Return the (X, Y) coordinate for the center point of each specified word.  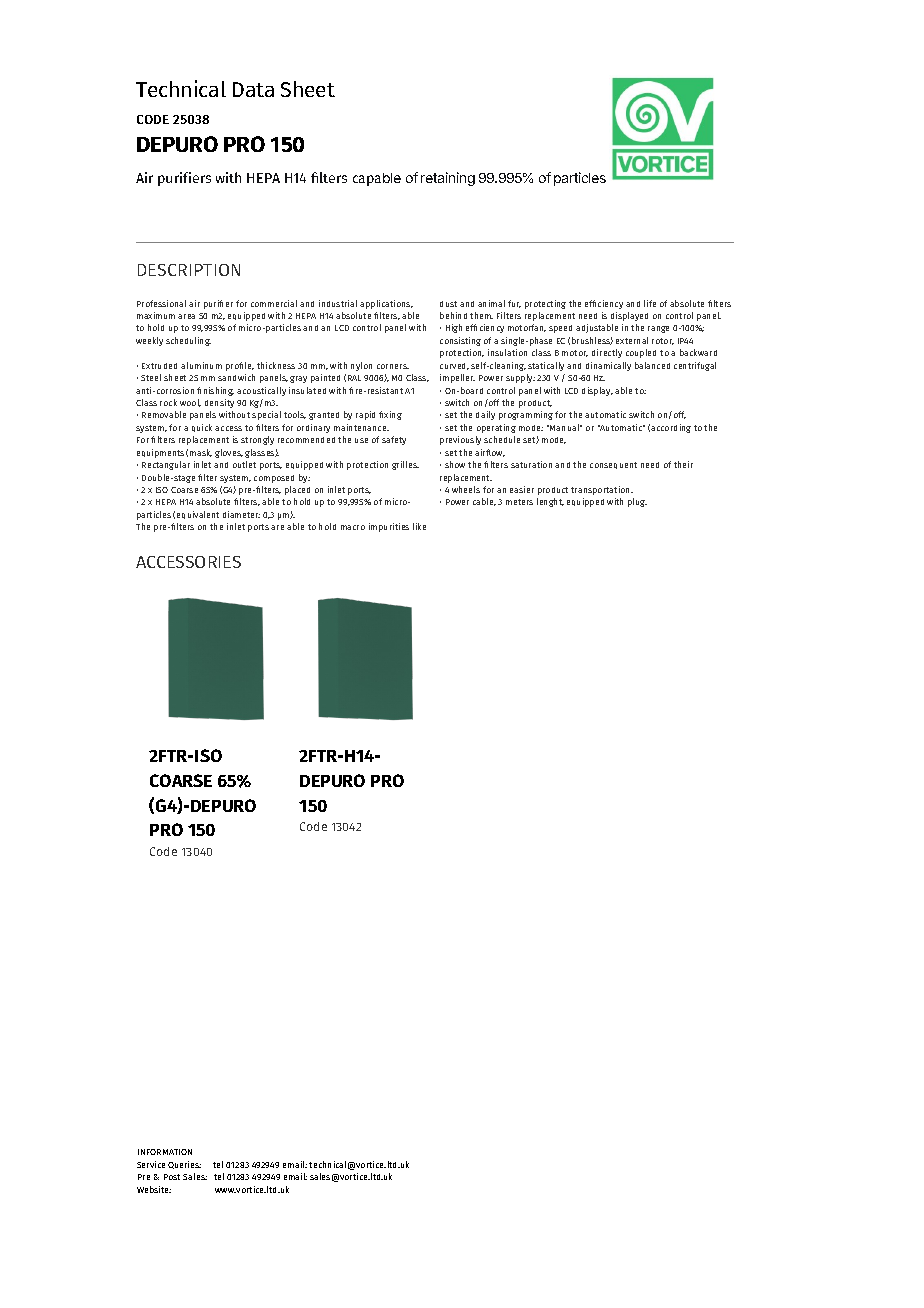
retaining (448, 179)
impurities (389, 527)
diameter (241, 514)
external (632, 340)
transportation (602, 490)
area (186, 316)
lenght (550, 502)
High (454, 328)
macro (353, 527)
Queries (184, 1165)
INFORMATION (165, 1152)
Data (253, 89)
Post (172, 1177)
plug (637, 502)
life (650, 303)
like (419, 526)
